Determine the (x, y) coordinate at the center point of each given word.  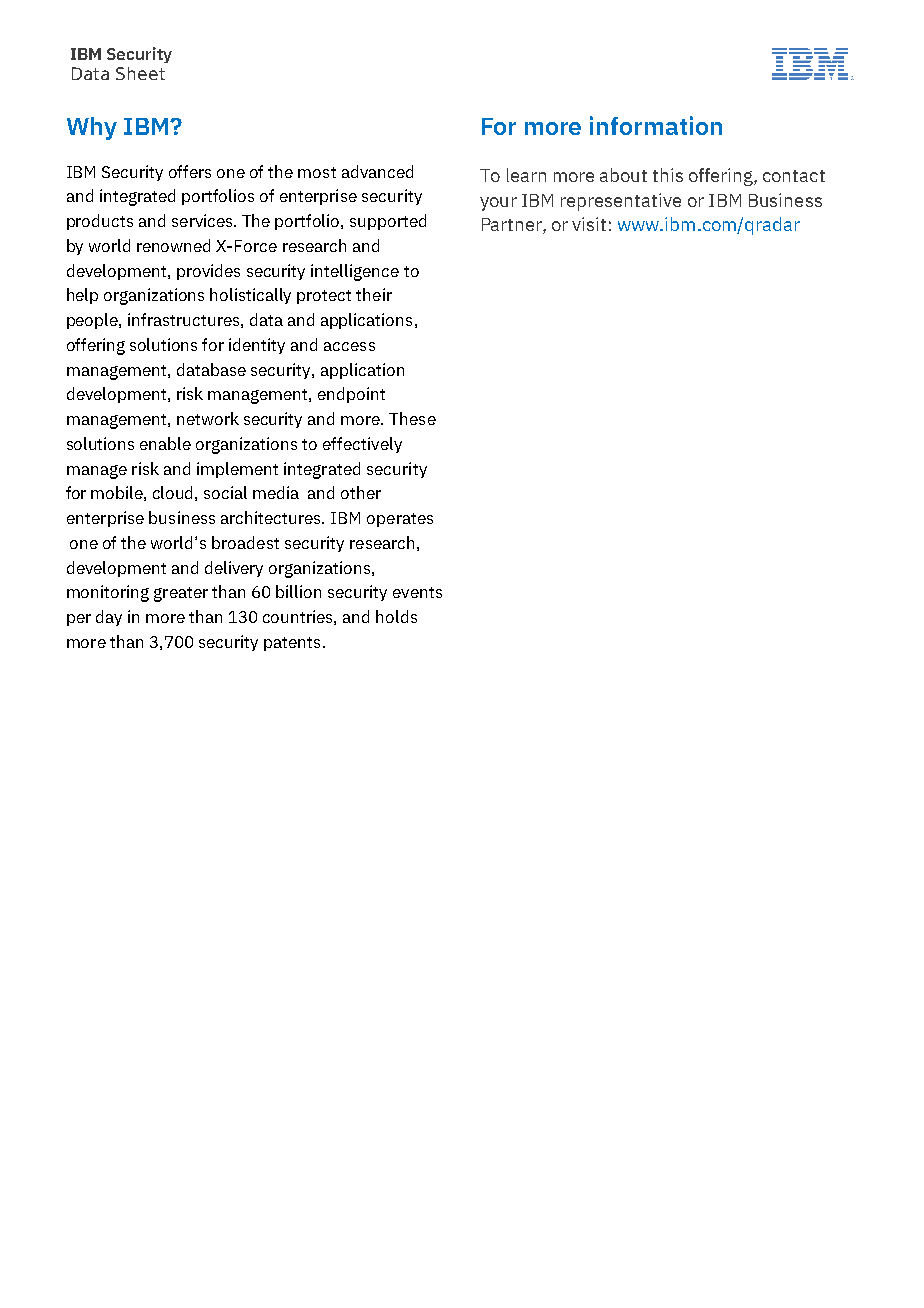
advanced (377, 171)
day (109, 618)
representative (621, 202)
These (412, 418)
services (203, 220)
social (225, 492)
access (349, 346)
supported (388, 222)
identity (257, 346)
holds (396, 616)
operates (400, 520)
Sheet (140, 73)
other (361, 492)
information (656, 125)
